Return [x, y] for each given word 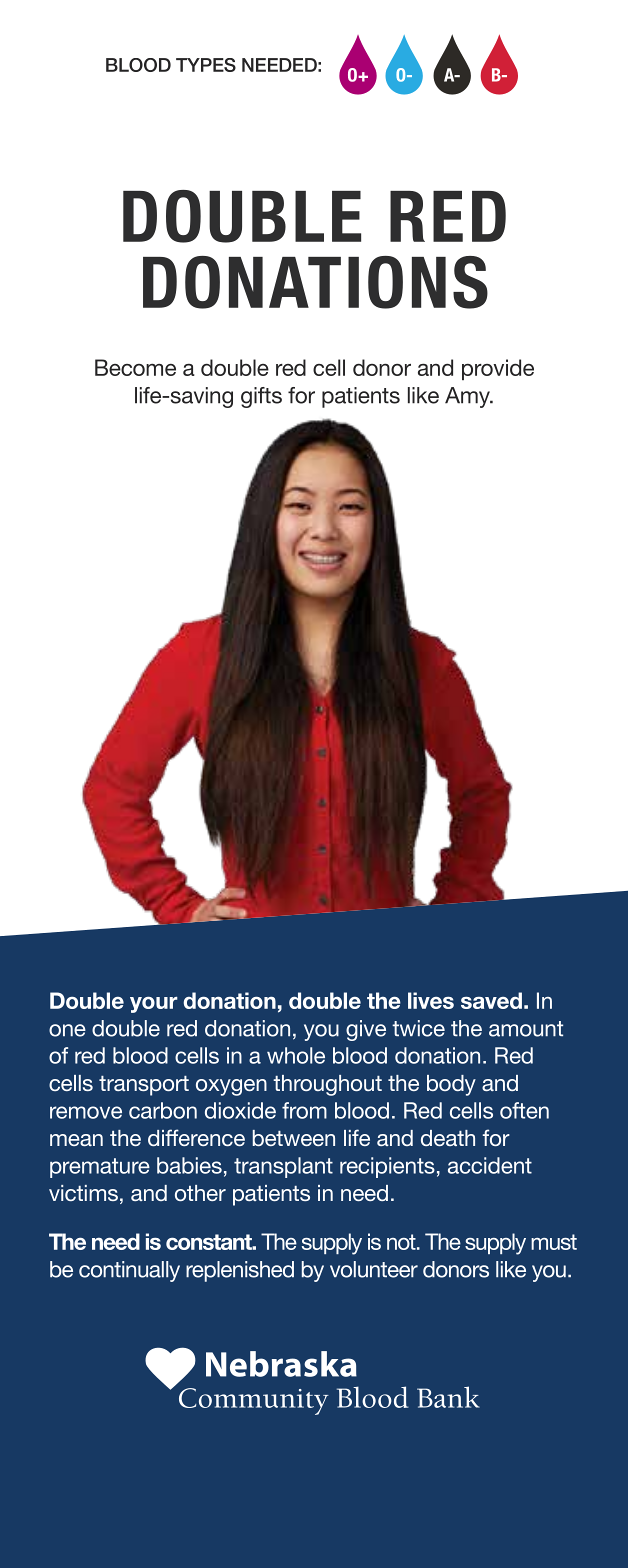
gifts [261, 397]
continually [129, 1271]
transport [144, 1086]
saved [491, 1000]
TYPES [206, 65]
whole [296, 1055]
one [67, 1030]
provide [498, 369]
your [154, 1004]
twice [418, 1028]
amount [526, 1029]
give [366, 1030]
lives [431, 1000]
